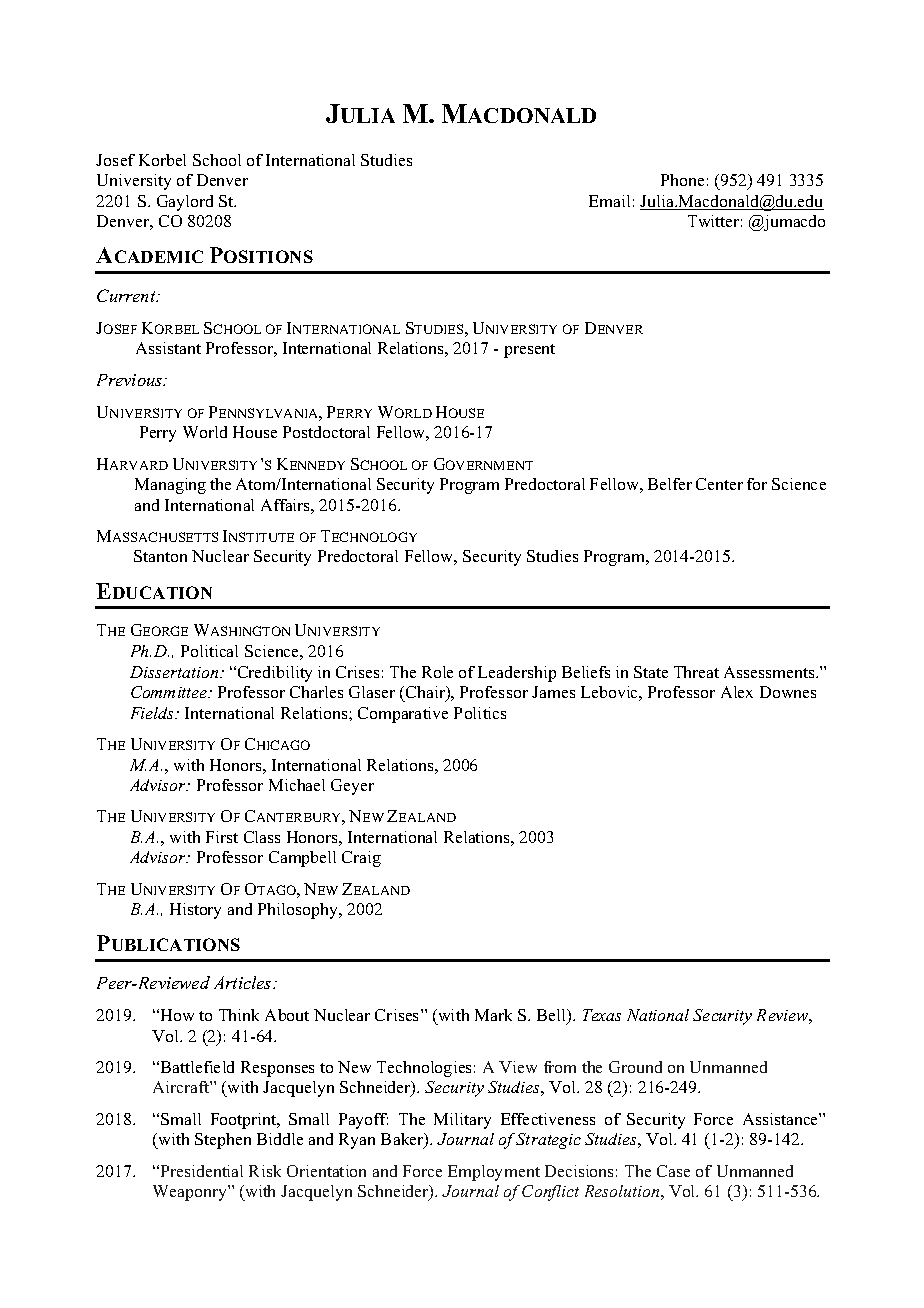 The width and height of the image is (924, 1308). I want to click on Articles, so click(244, 982).
